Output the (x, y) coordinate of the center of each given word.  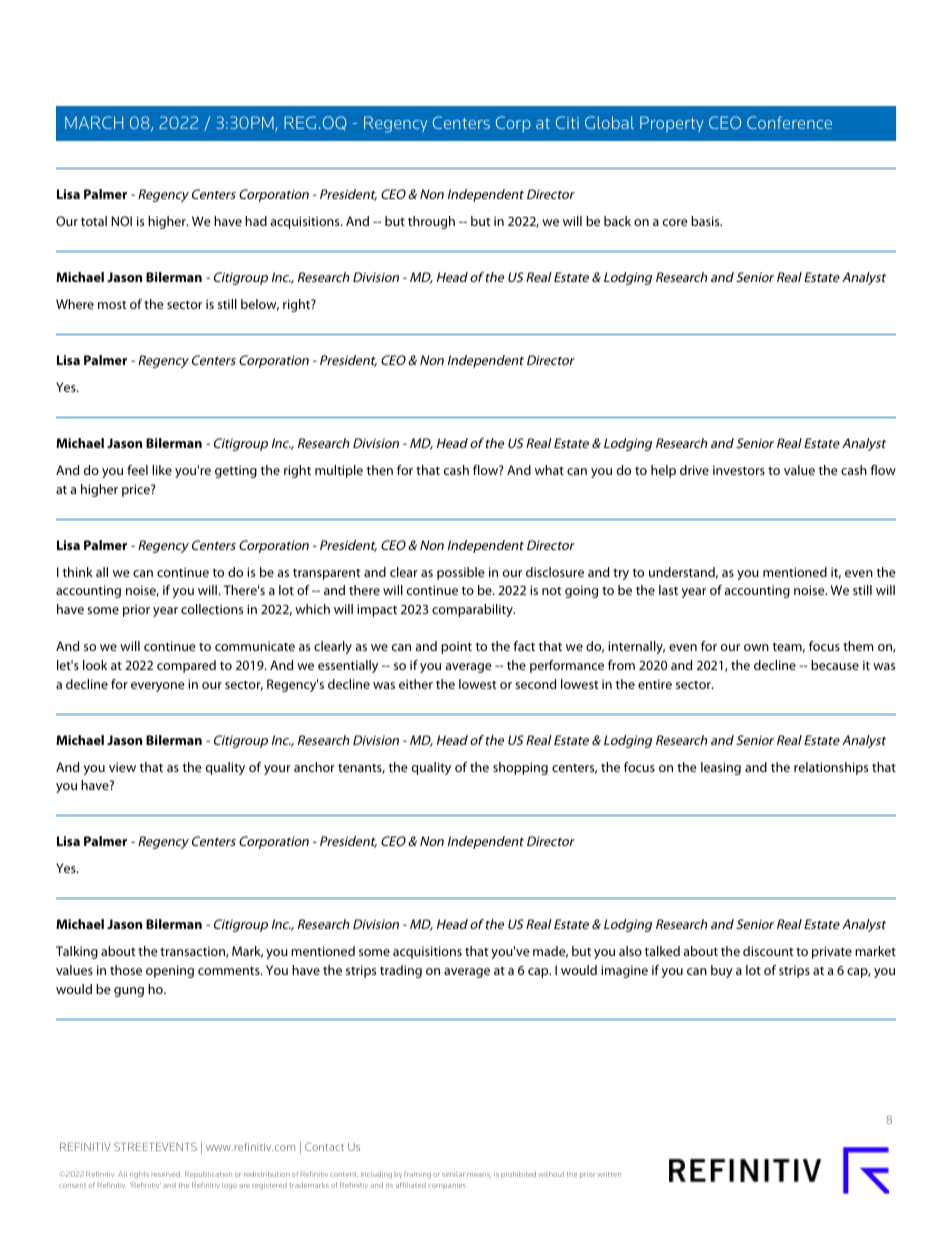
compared (186, 666)
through (431, 222)
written (609, 1174)
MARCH (94, 122)
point (456, 647)
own (756, 647)
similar (453, 1174)
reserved (166, 1174)
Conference (789, 122)
